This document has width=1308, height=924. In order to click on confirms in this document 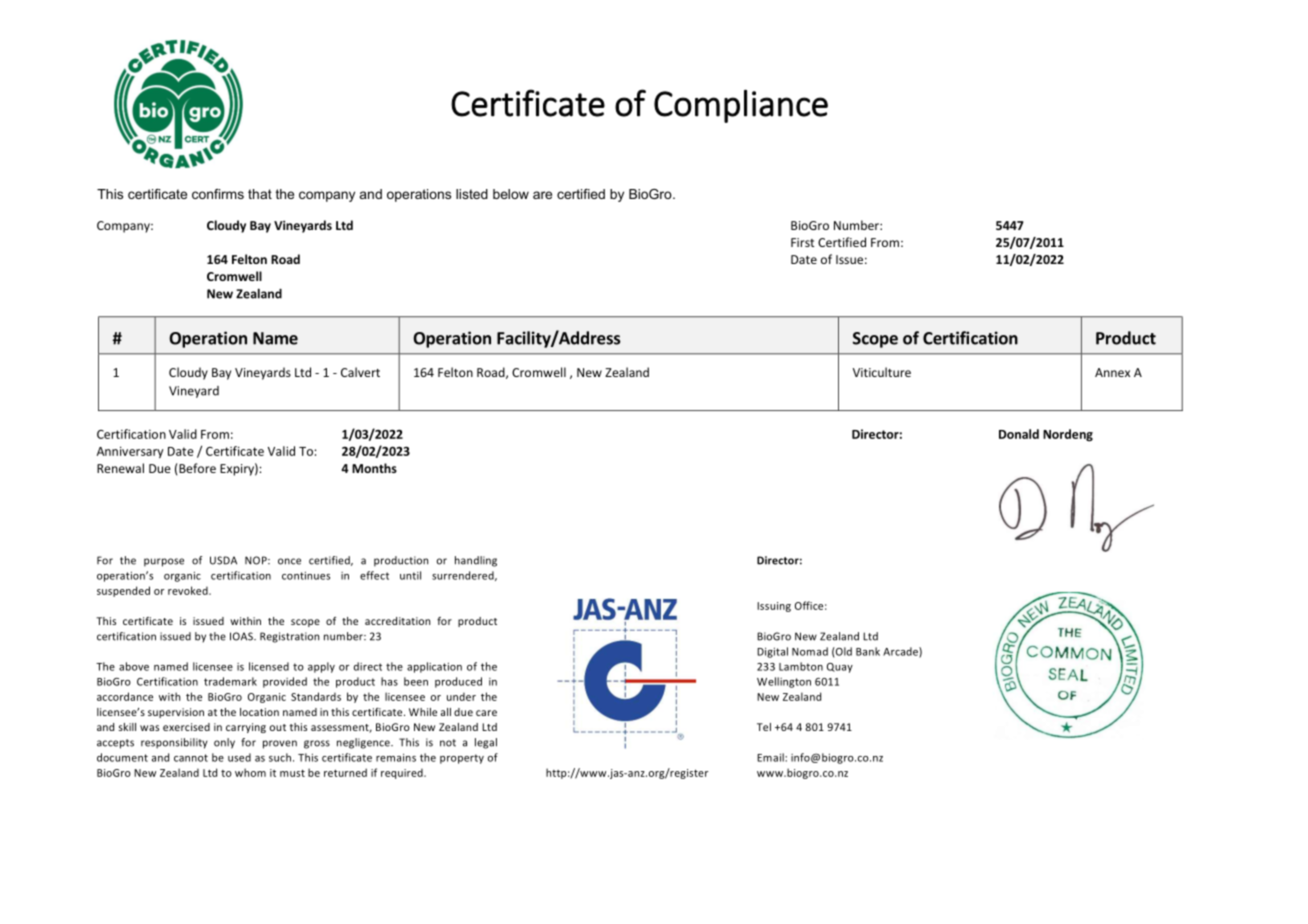, I will do `click(218, 194)`.
